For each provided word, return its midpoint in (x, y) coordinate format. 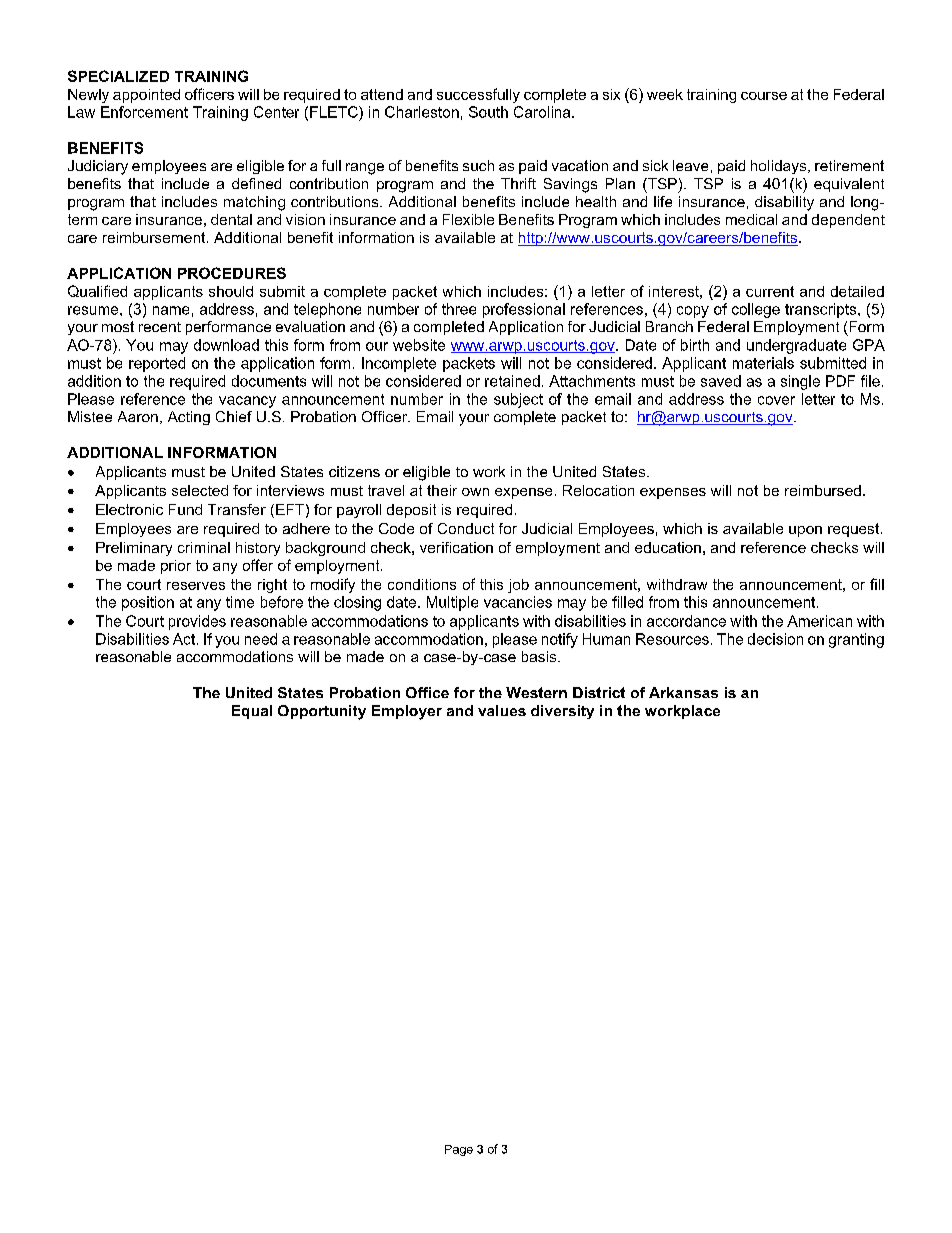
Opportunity (322, 712)
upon (805, 531)
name (171, 310)
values (502, 710)
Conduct (466, 528)
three (459, 309)
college (756, 310)
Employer (407, 712)
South (488, 112)
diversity (562, 712)
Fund (185, 509)
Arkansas (683, 692)
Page (459, 1150)
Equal (252, 712)
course (764, 96)
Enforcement (144, 112)
